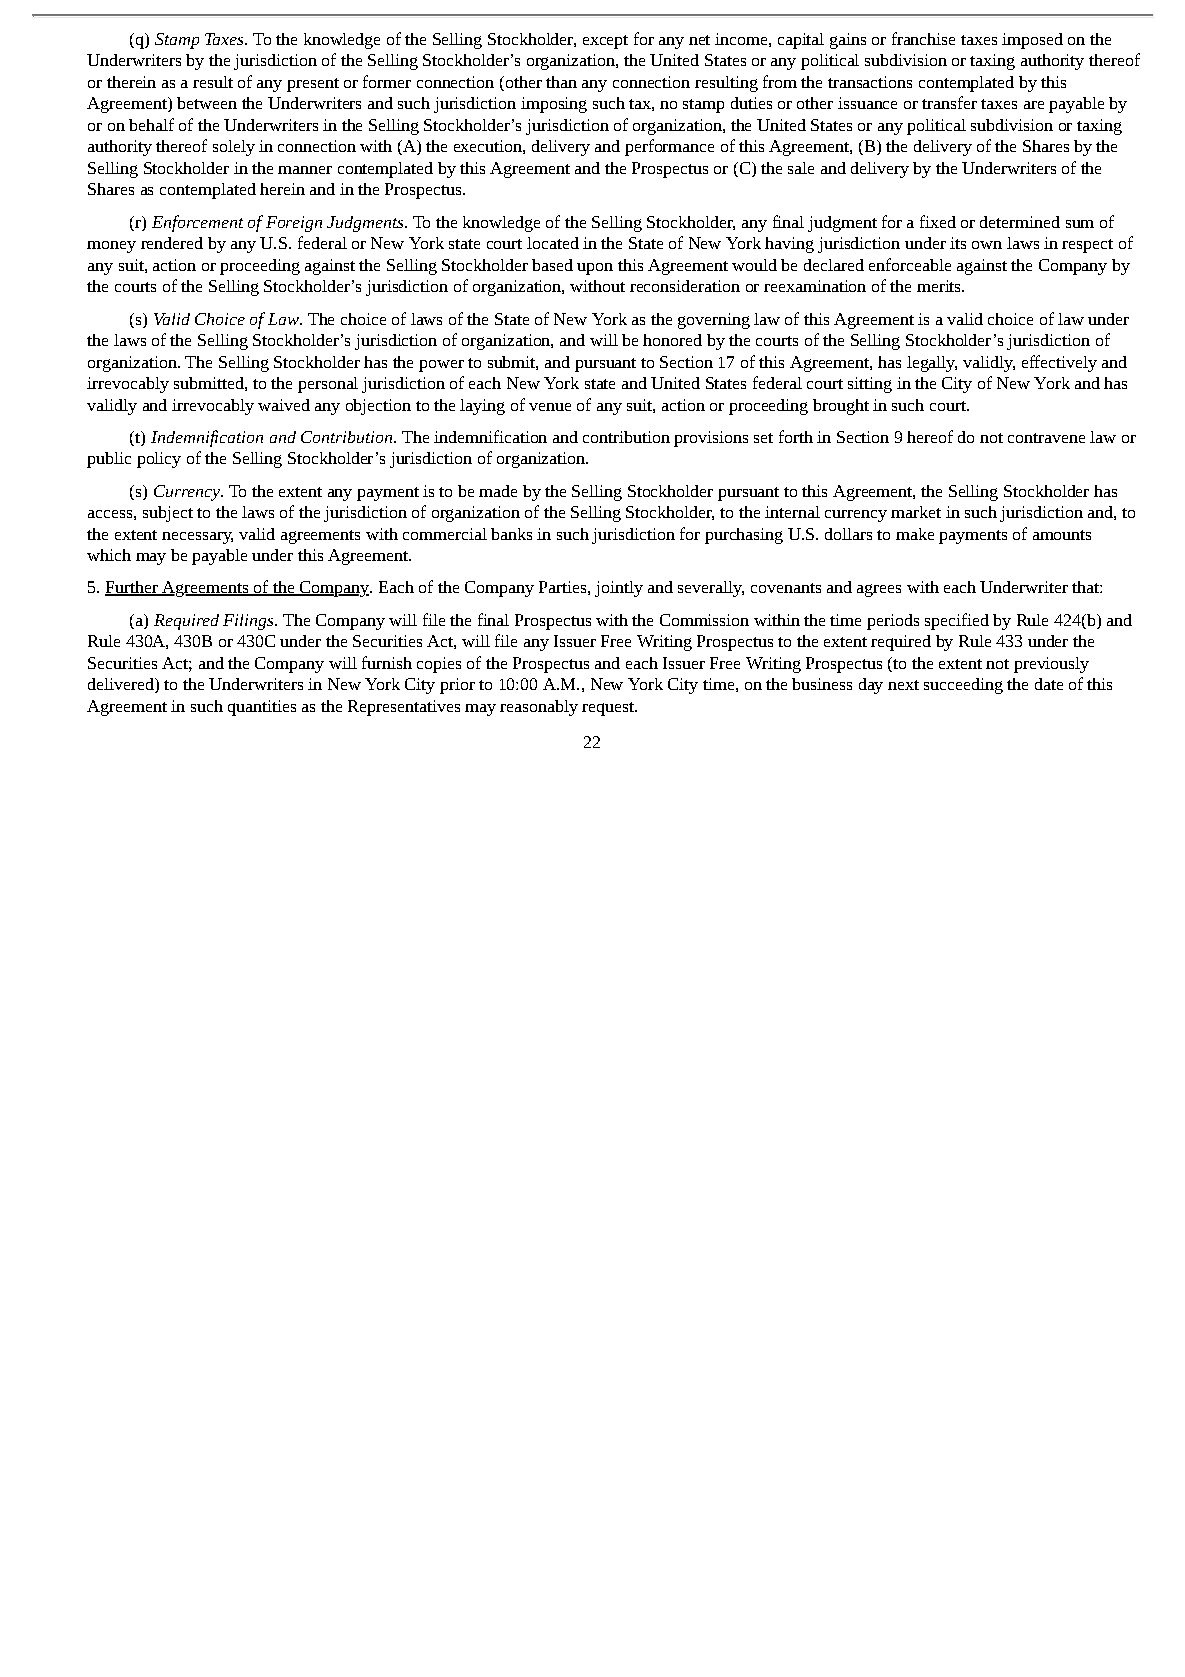  I want to click on located, so click(553, 243).
